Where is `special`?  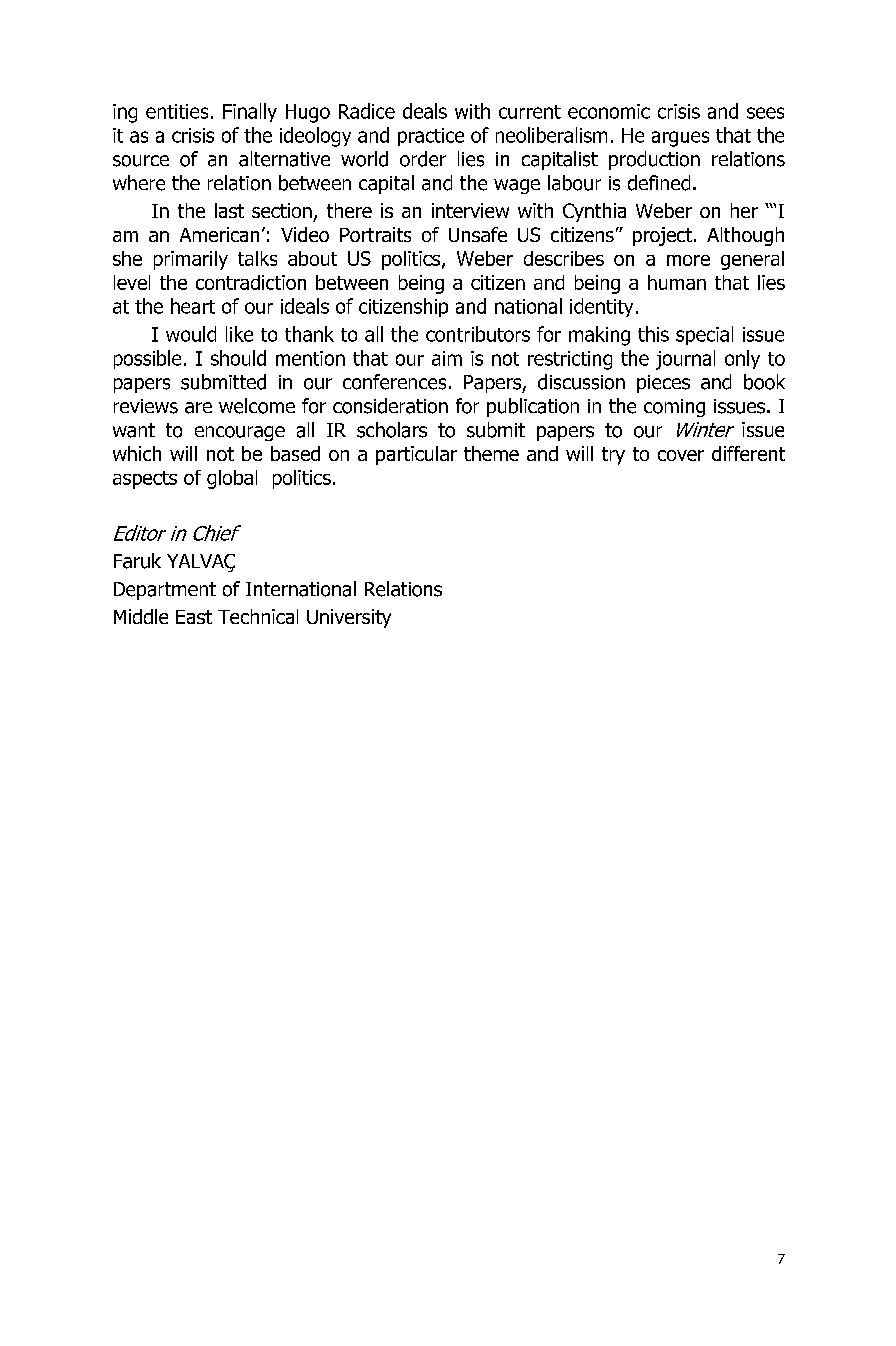 special is located at coordinates (704, 335).
